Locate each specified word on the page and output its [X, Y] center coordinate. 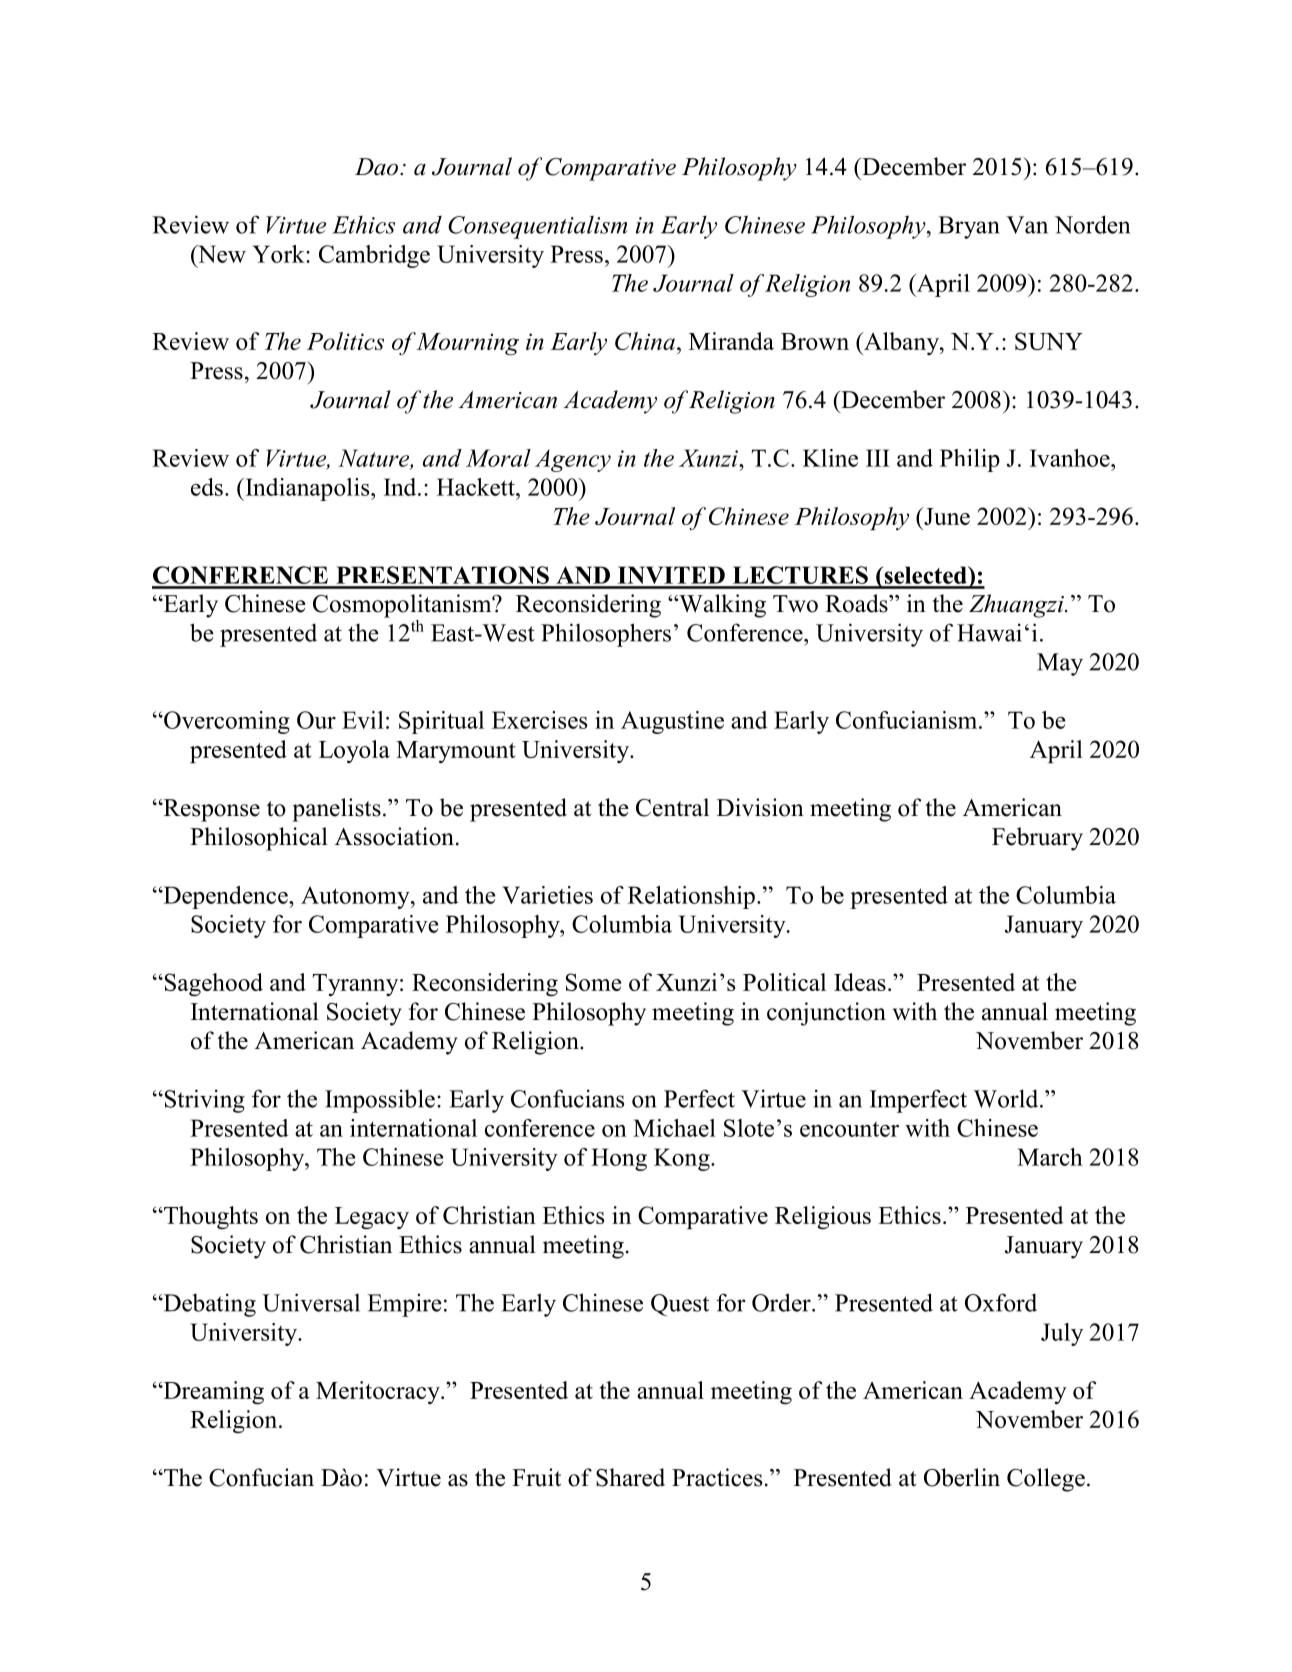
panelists [336, 810]
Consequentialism [537, 227]
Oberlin [962, 1477]
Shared [630, 1477]
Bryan [969, 227]
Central [672, 807]
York [280, 254]
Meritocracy [379, 1392]
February [1037, 839]
